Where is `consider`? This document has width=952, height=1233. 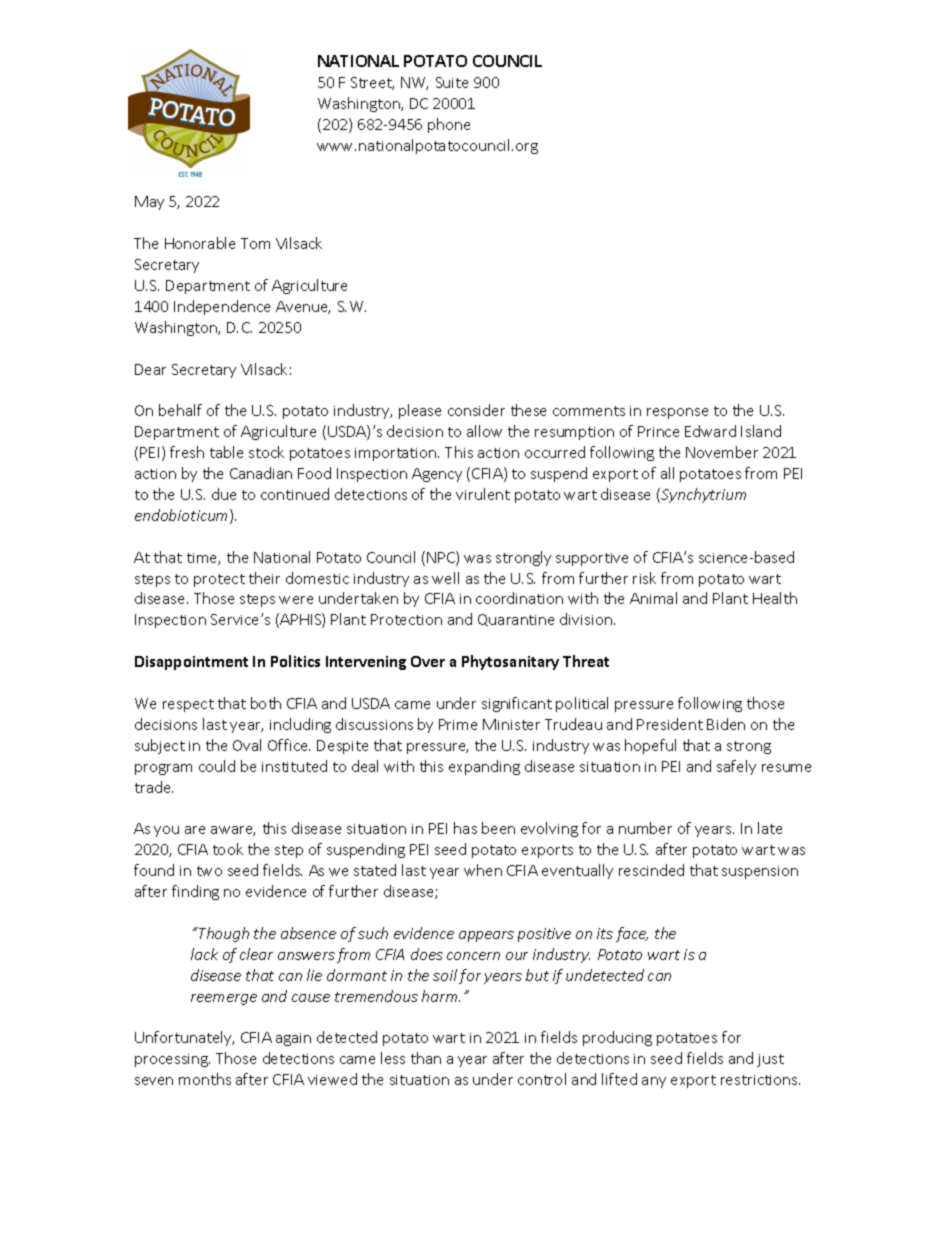
consider is located at coordinates (476, 410).
